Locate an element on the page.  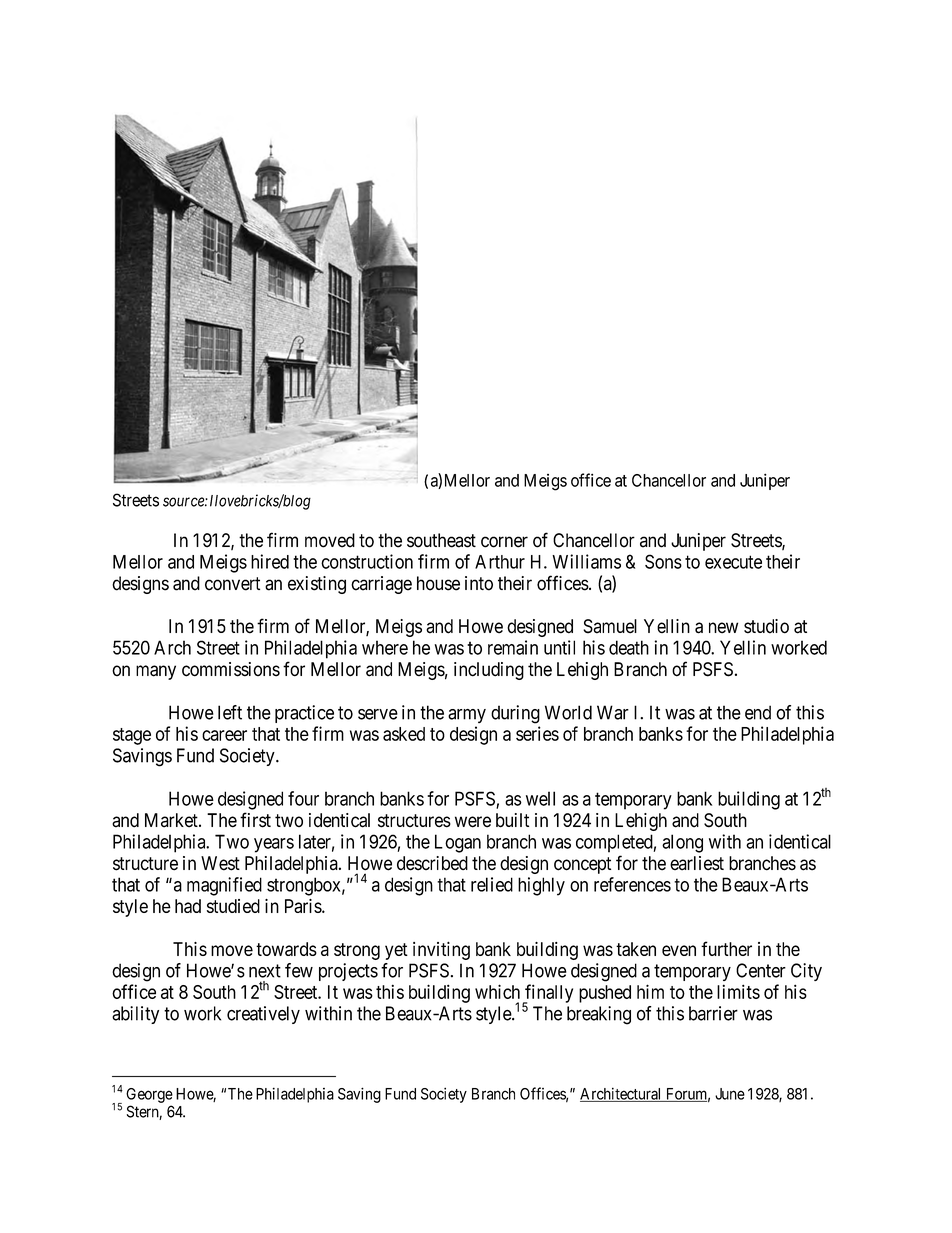
Arthur is located at coordinates (500, 562).
